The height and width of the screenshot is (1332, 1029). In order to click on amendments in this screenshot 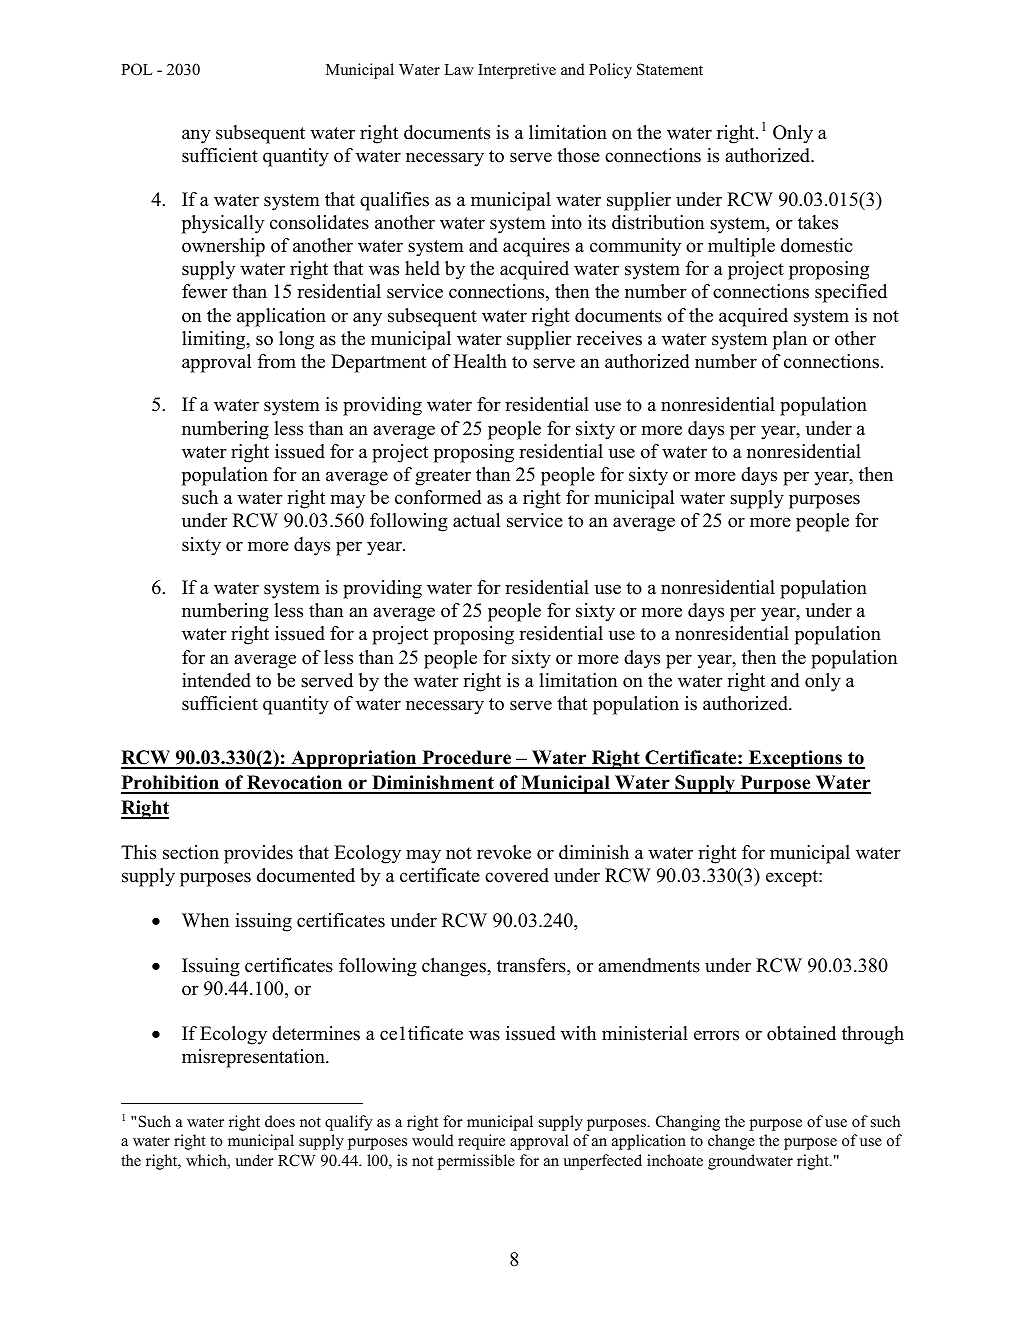, I will do `click(649, 965)`.
